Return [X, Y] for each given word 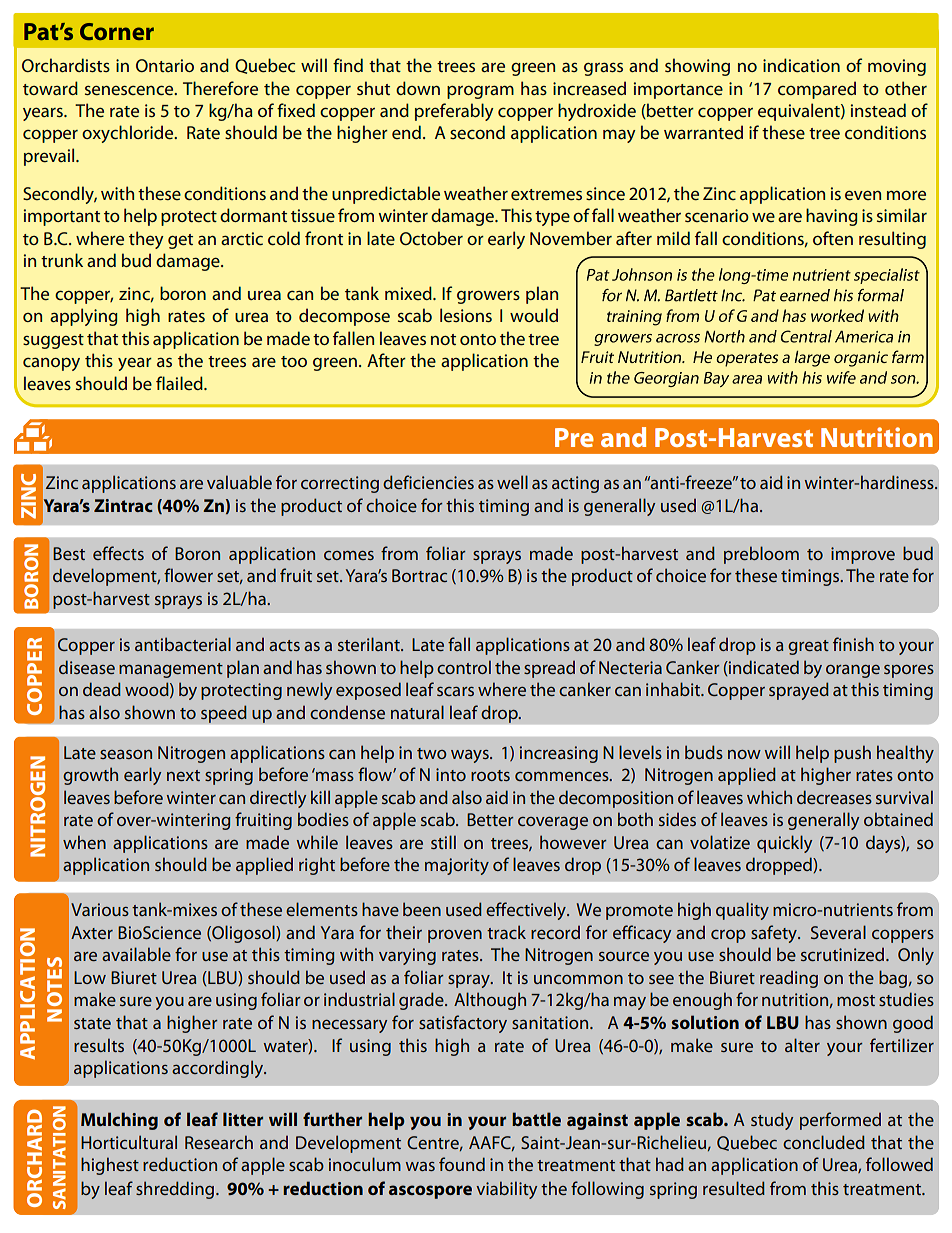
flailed [180, 383]
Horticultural [129, 1142]
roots [490, 775]
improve [863, 555]
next [183, 775]
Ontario [165, 65]
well [512, 482]
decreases [834, 797]
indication [801, 65]
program [480, 92]
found [462, 1164]
